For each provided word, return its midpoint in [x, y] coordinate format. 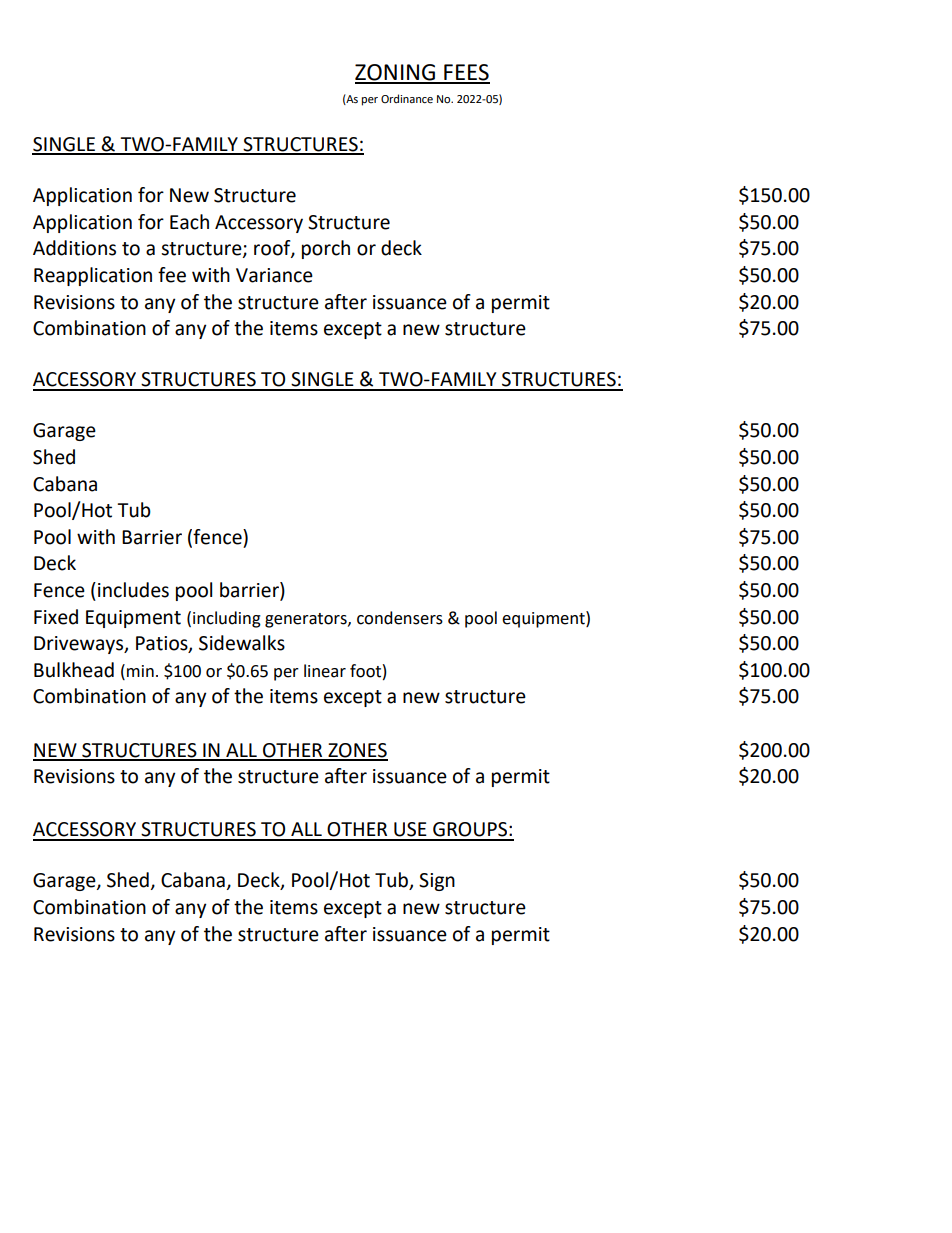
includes [133, 590]
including [227, 619]
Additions [74, 248]
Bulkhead [74, 670]
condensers [400, 618]
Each [189, 222]
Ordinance [407, 99]
